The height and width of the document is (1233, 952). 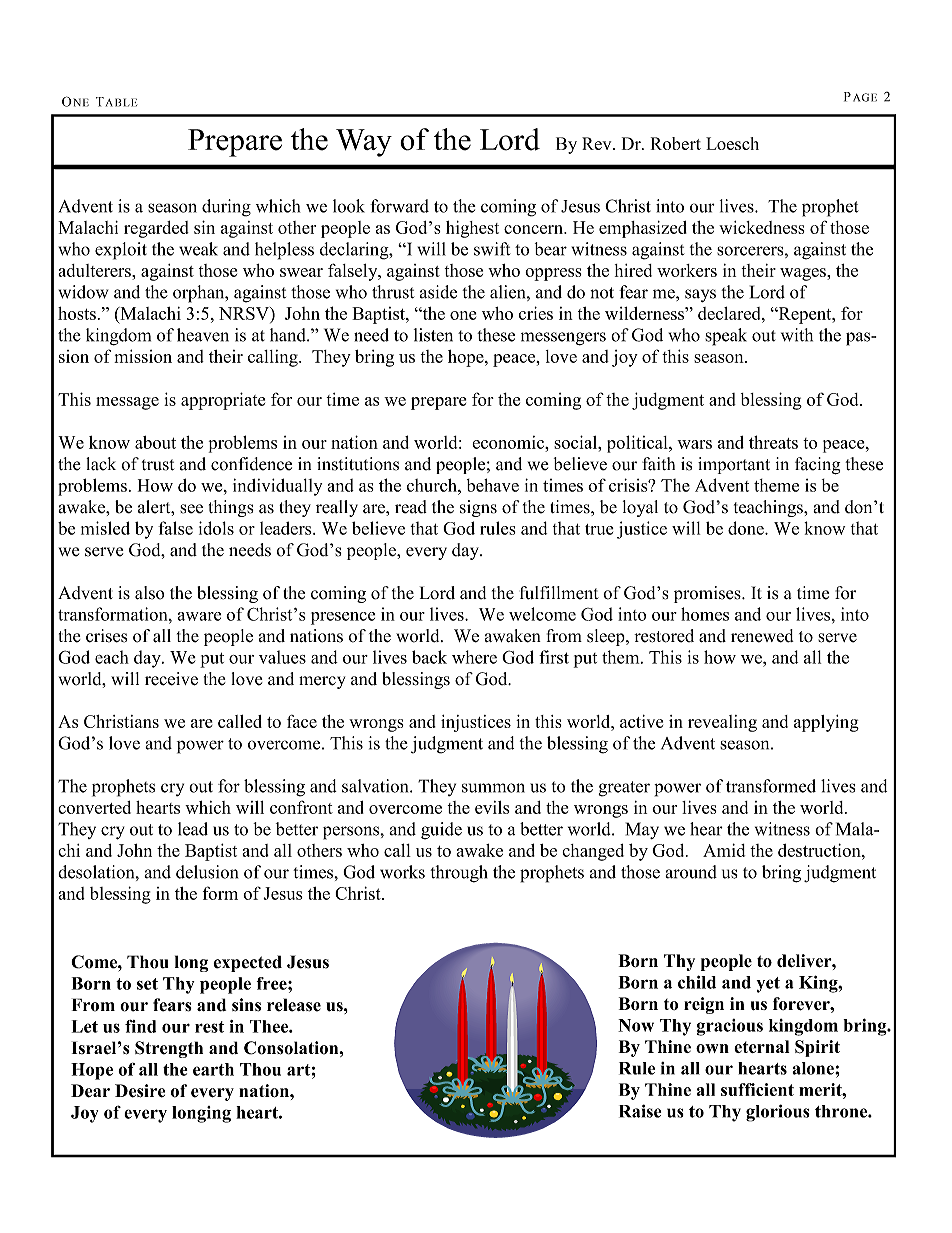 I want to click on during, so click(x=226, y=208).
